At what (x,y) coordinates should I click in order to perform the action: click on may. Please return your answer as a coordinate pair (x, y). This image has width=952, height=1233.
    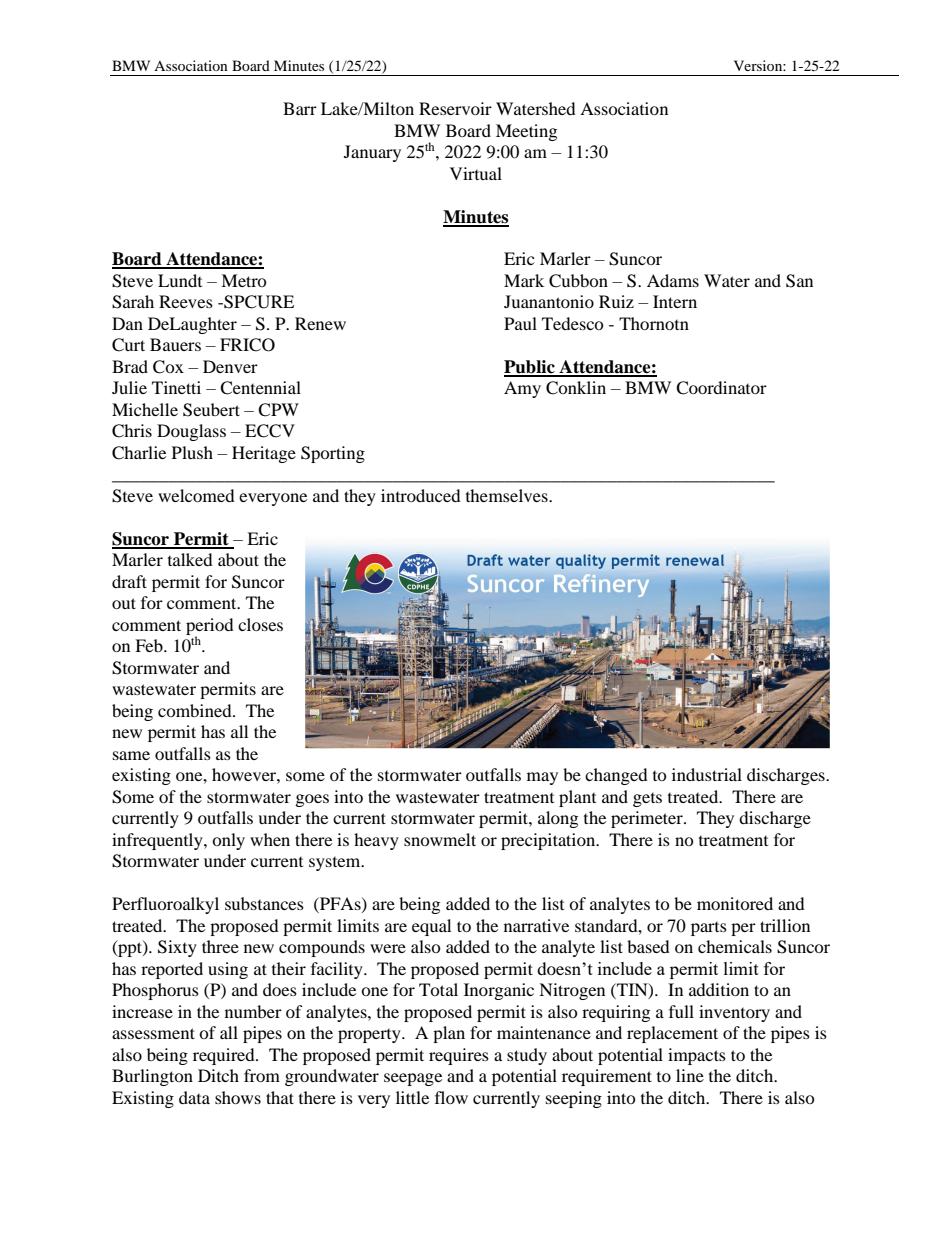
    Looking at the image, I should click on (542, 778).
